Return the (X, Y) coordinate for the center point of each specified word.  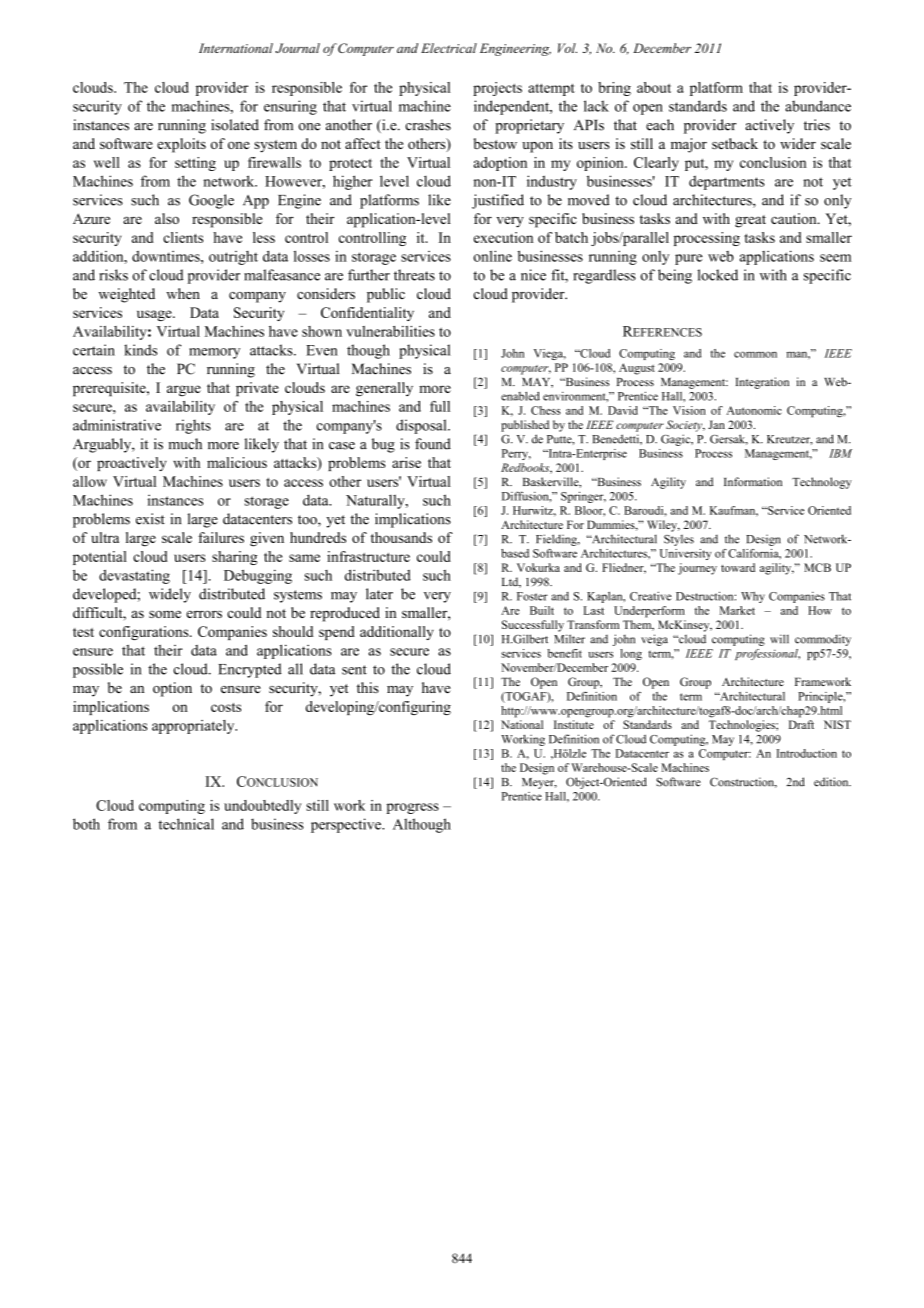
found (433, 444)
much (185, 444)
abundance (818, 106)
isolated (235, 125)
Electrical (449, 48)
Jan (716, 424)
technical (186, 824)
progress (412, 808)
